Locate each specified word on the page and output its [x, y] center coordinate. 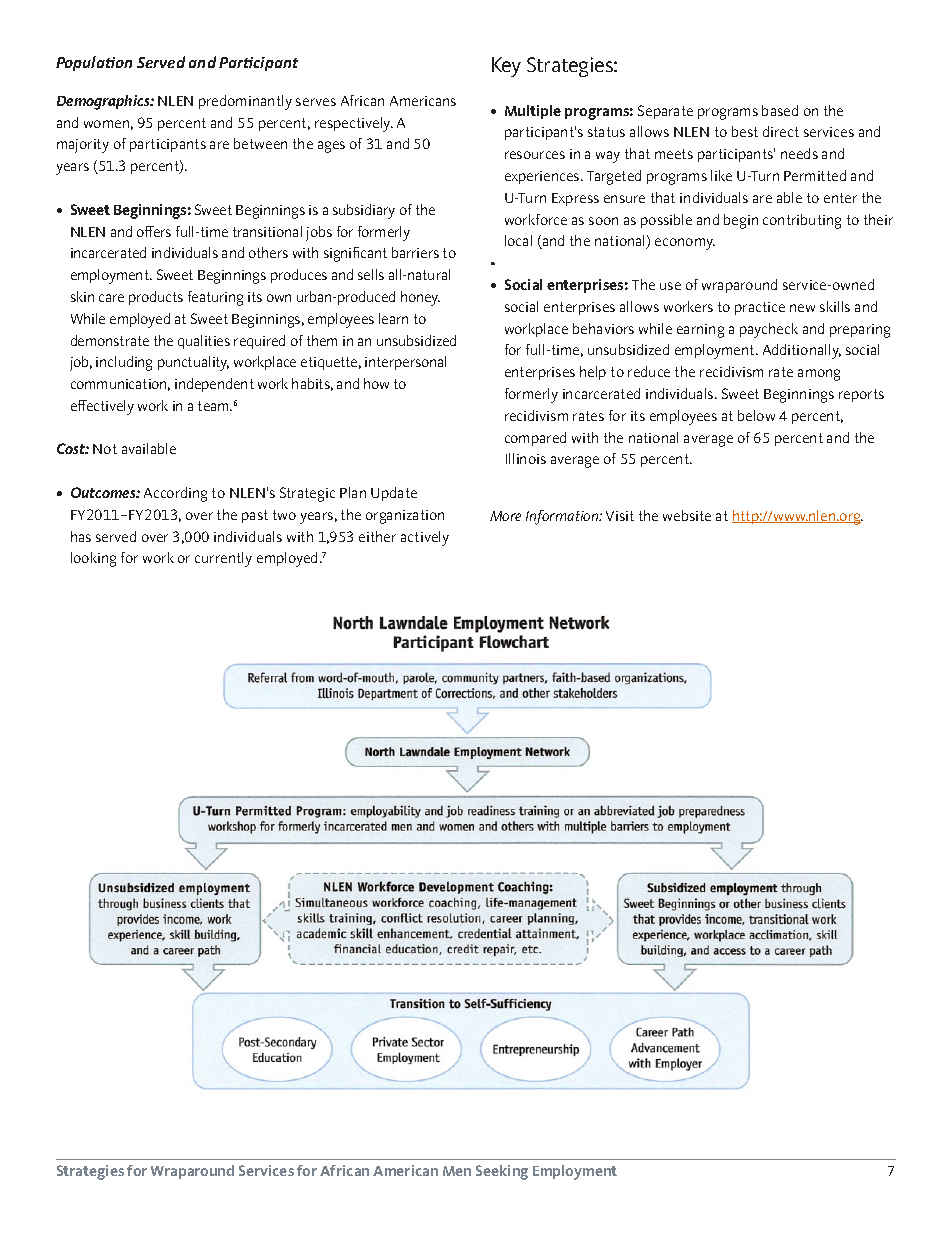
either [377, 536]
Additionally [802, 351]
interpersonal [405, 363]
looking [93, 559]
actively [425, 538]
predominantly [245, 102]
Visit [620, 516]
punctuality [193, 363]
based [780, 110]
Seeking [502, 1172]
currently [223, 559]
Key [506, 67]
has [81, 536]
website [687, 515]
